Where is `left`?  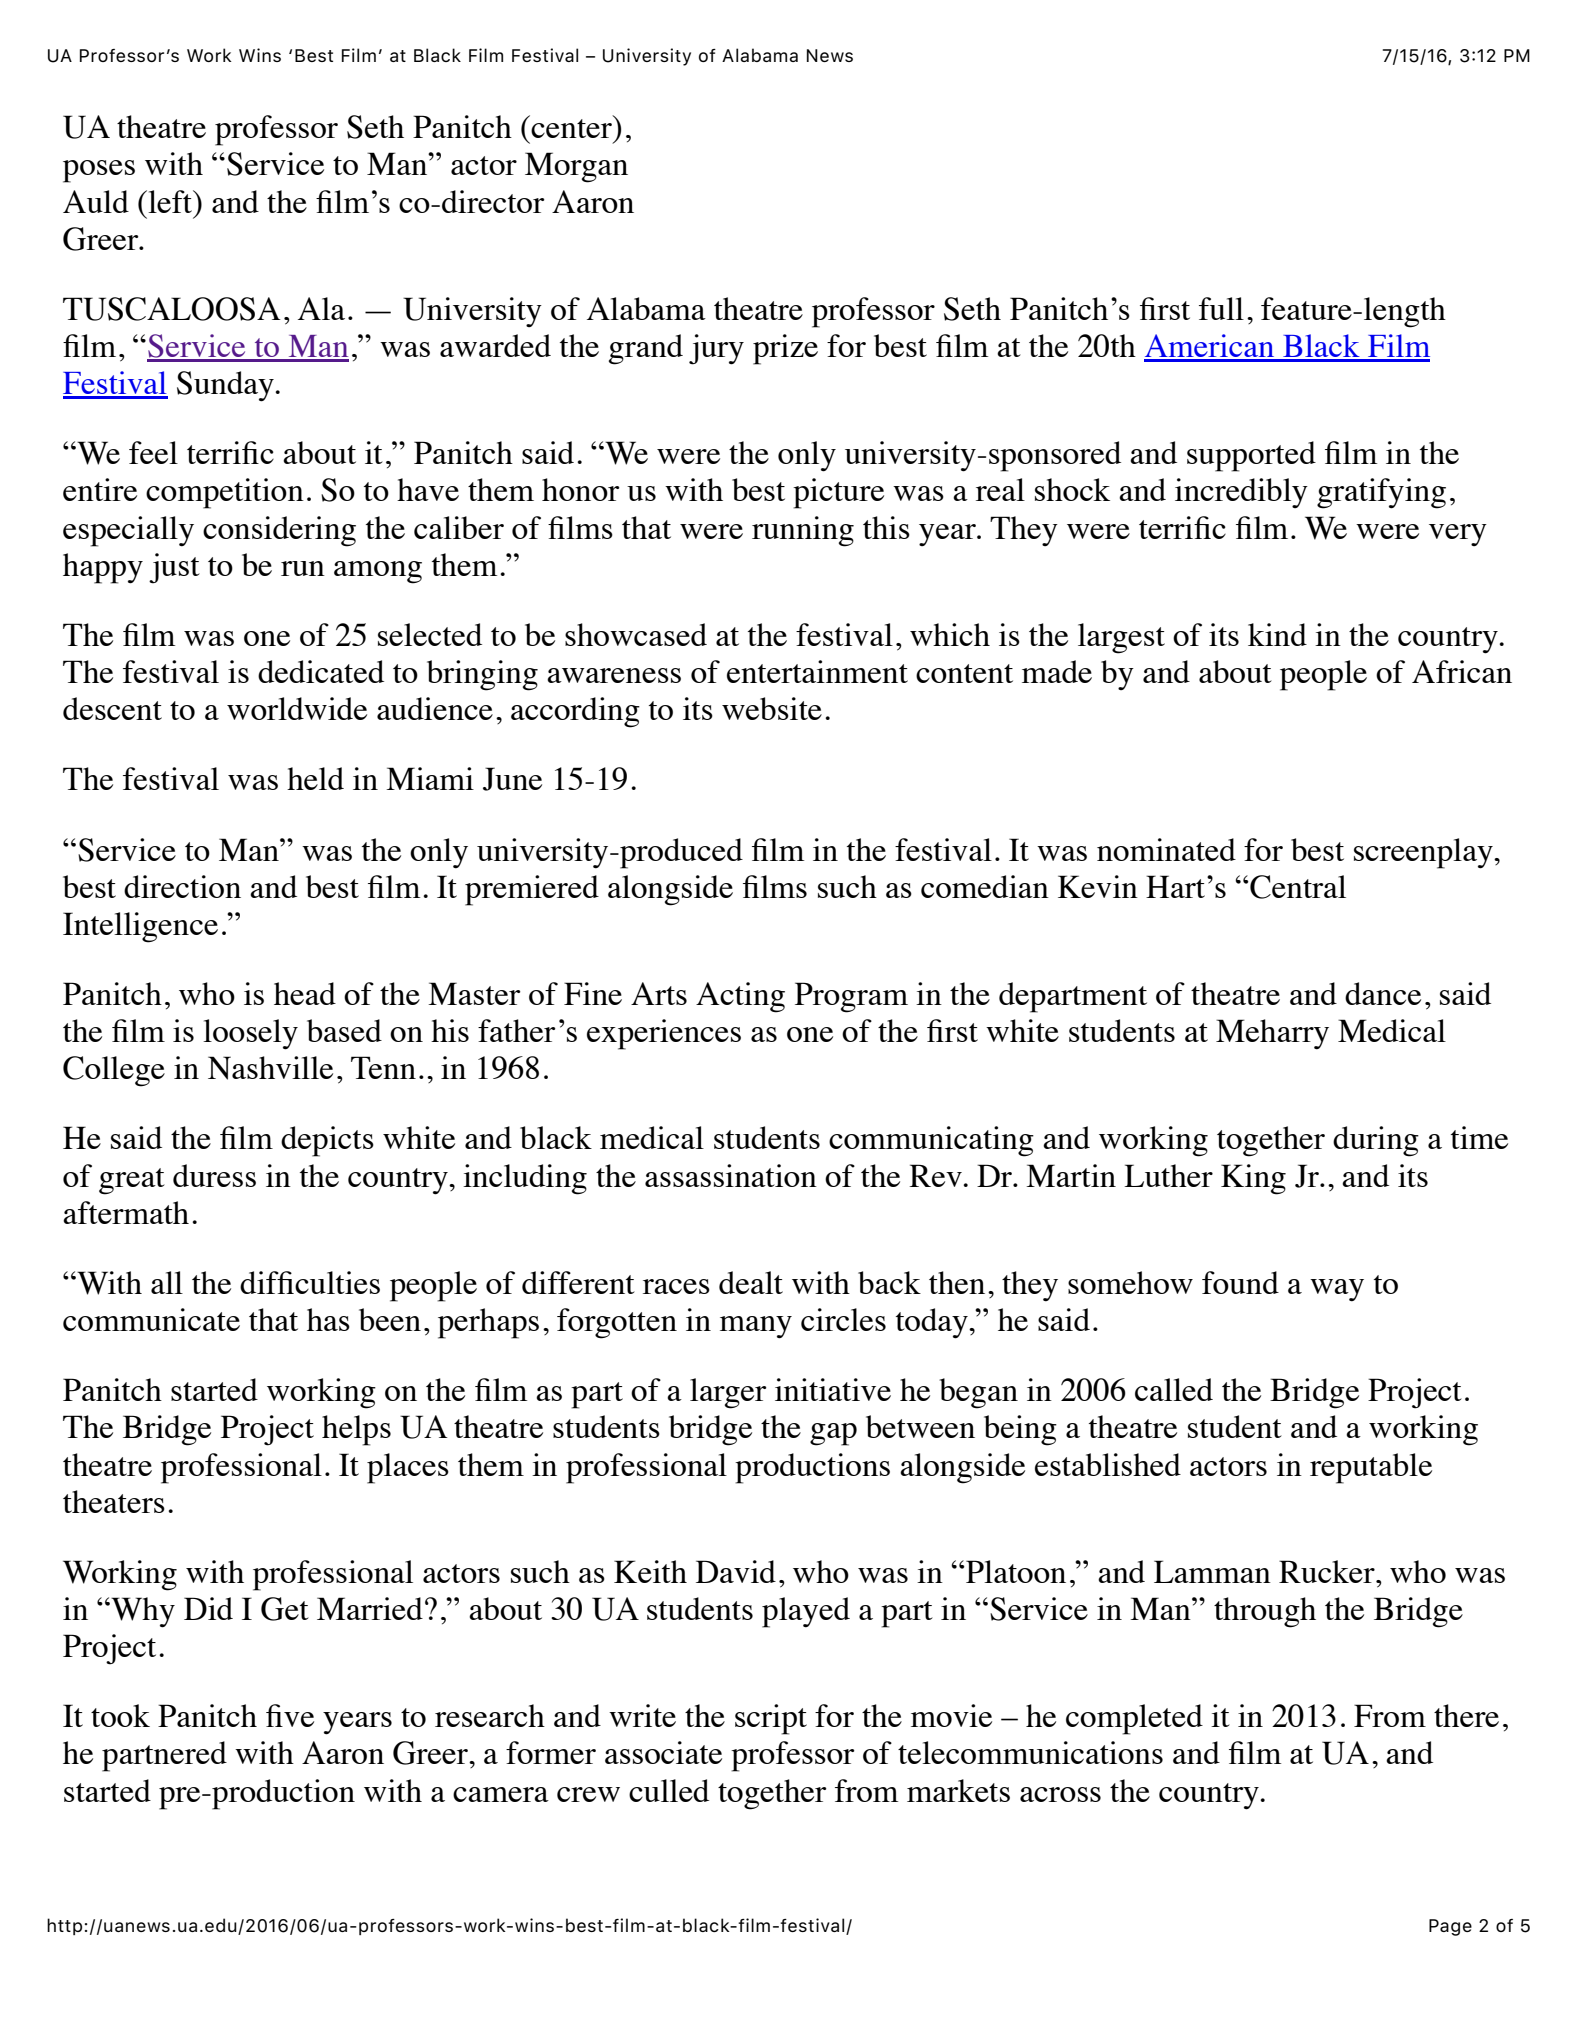
left is located at coordinates (170, 201).
